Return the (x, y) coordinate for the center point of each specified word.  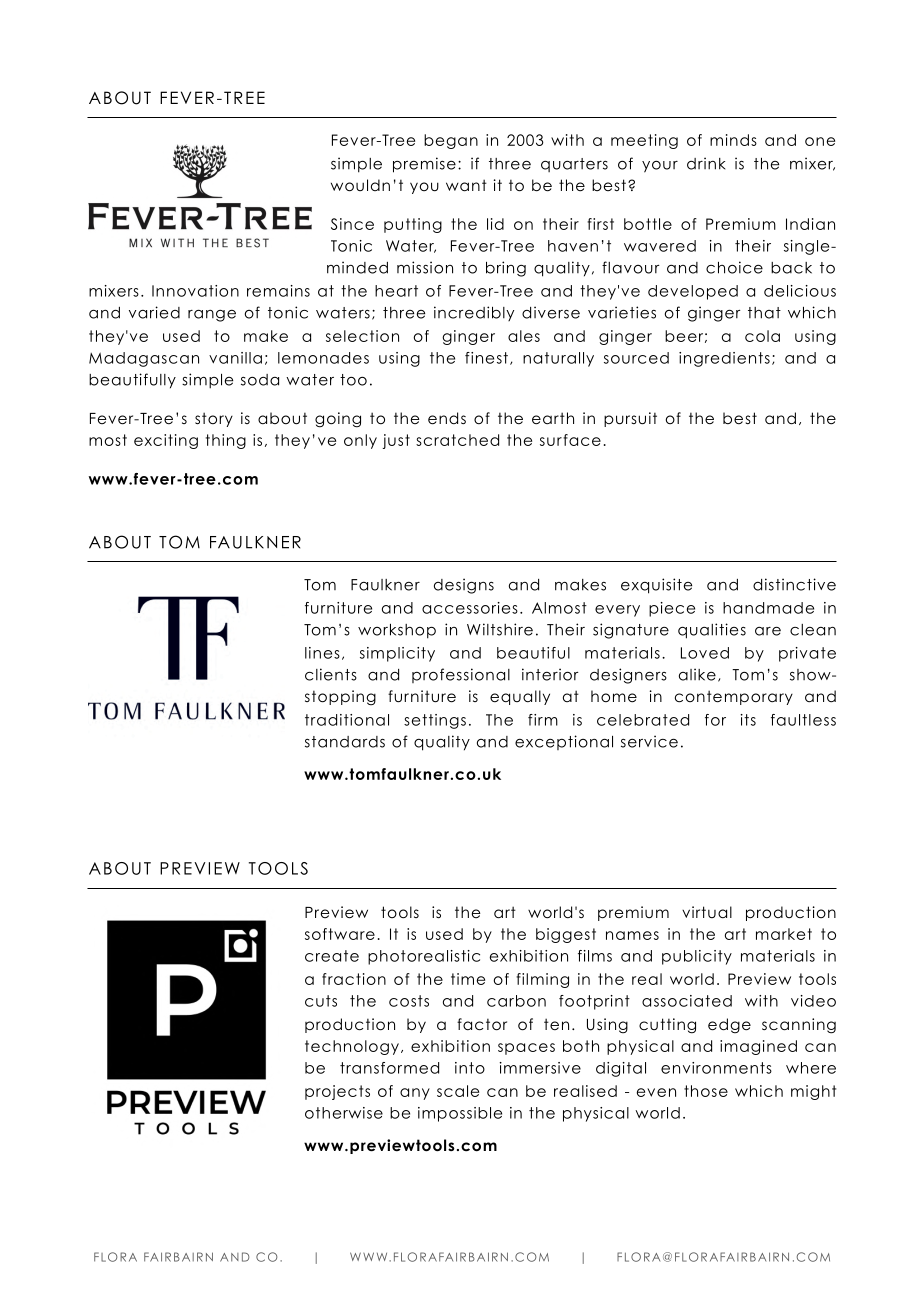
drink (706, 163)
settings (435, 721)
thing (226, 441)
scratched (457, 440)
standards (345, 742)
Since (352, 224)
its (748, 720)
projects (337, 1092)
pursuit (630, 419)
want (466, 185)
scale (458, 1091)
